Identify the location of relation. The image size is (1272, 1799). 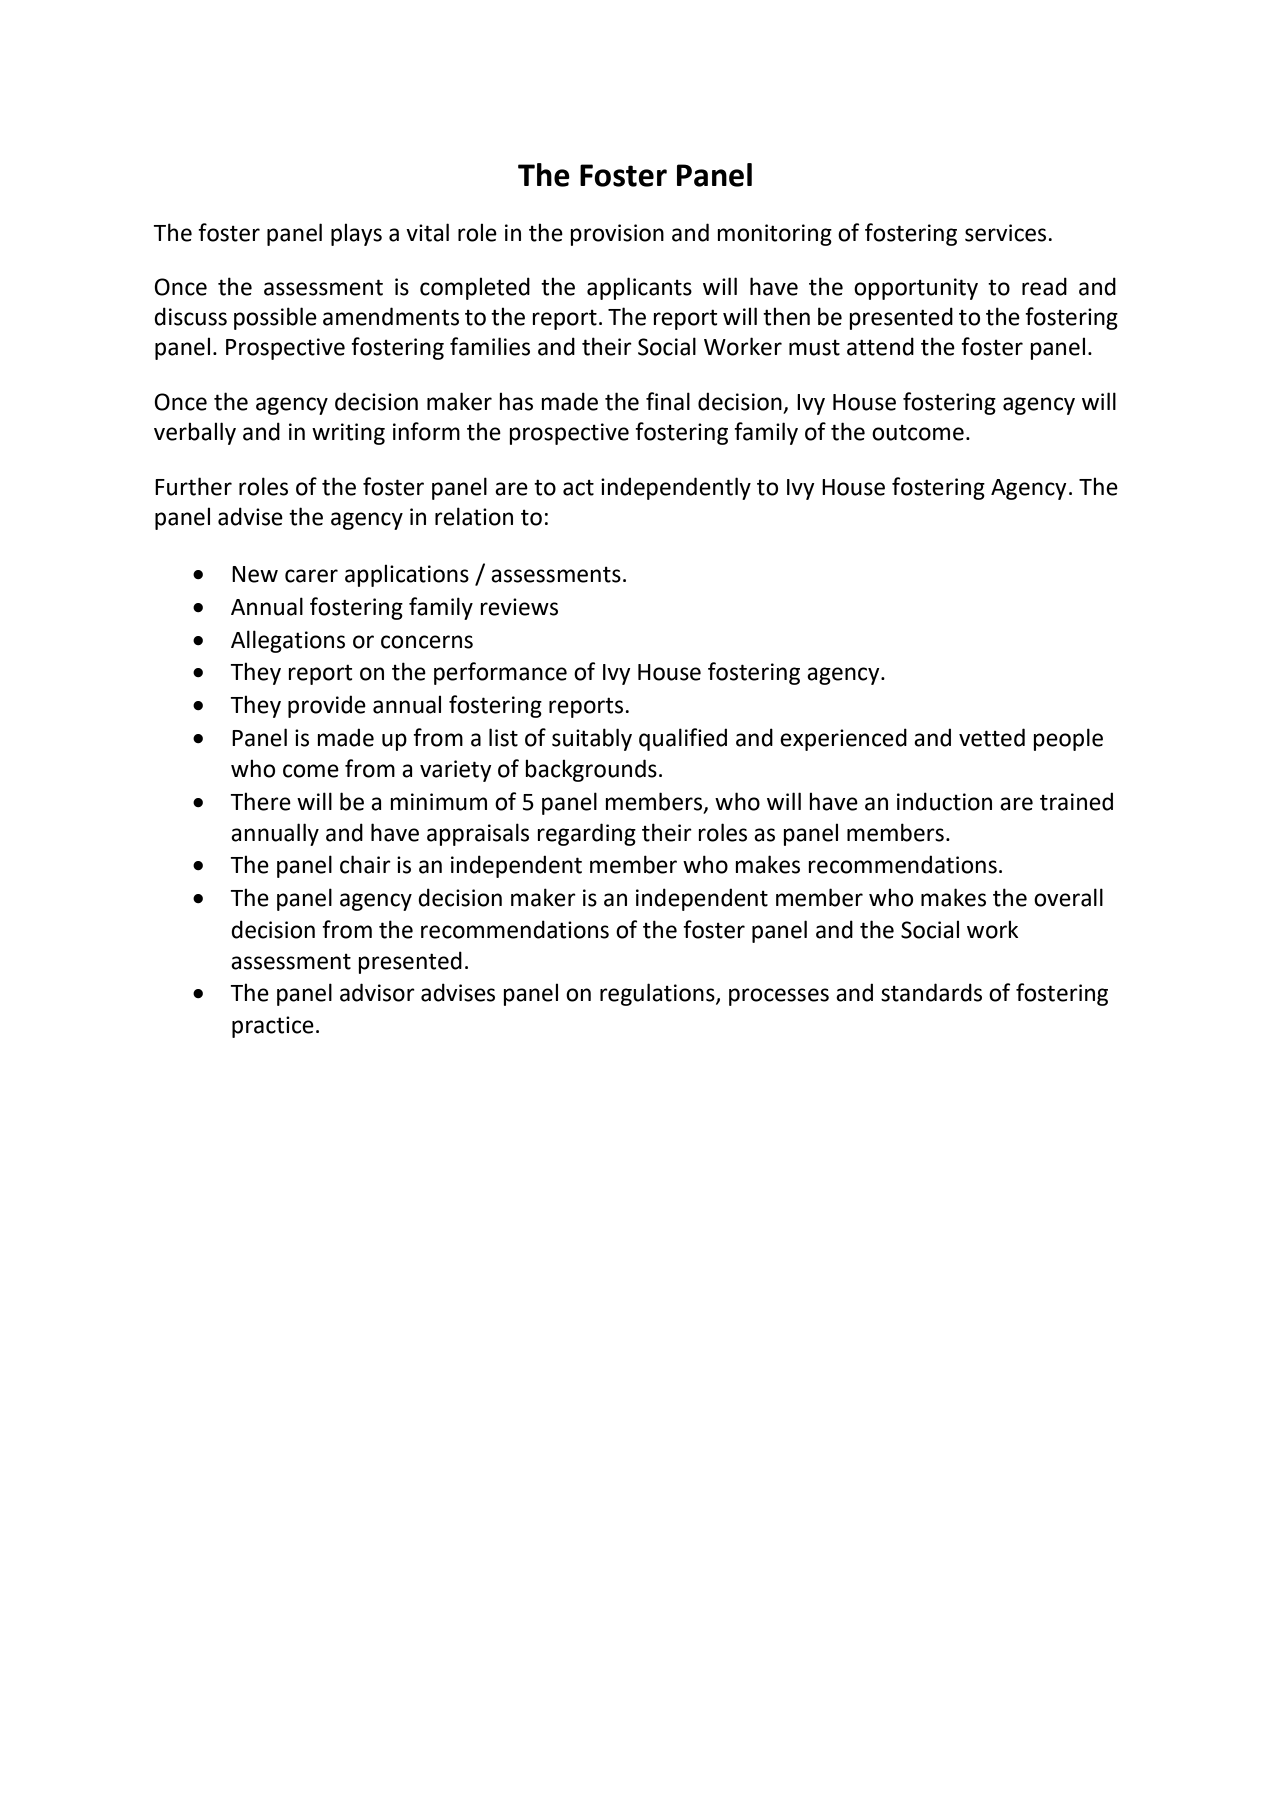
(474, 516).
